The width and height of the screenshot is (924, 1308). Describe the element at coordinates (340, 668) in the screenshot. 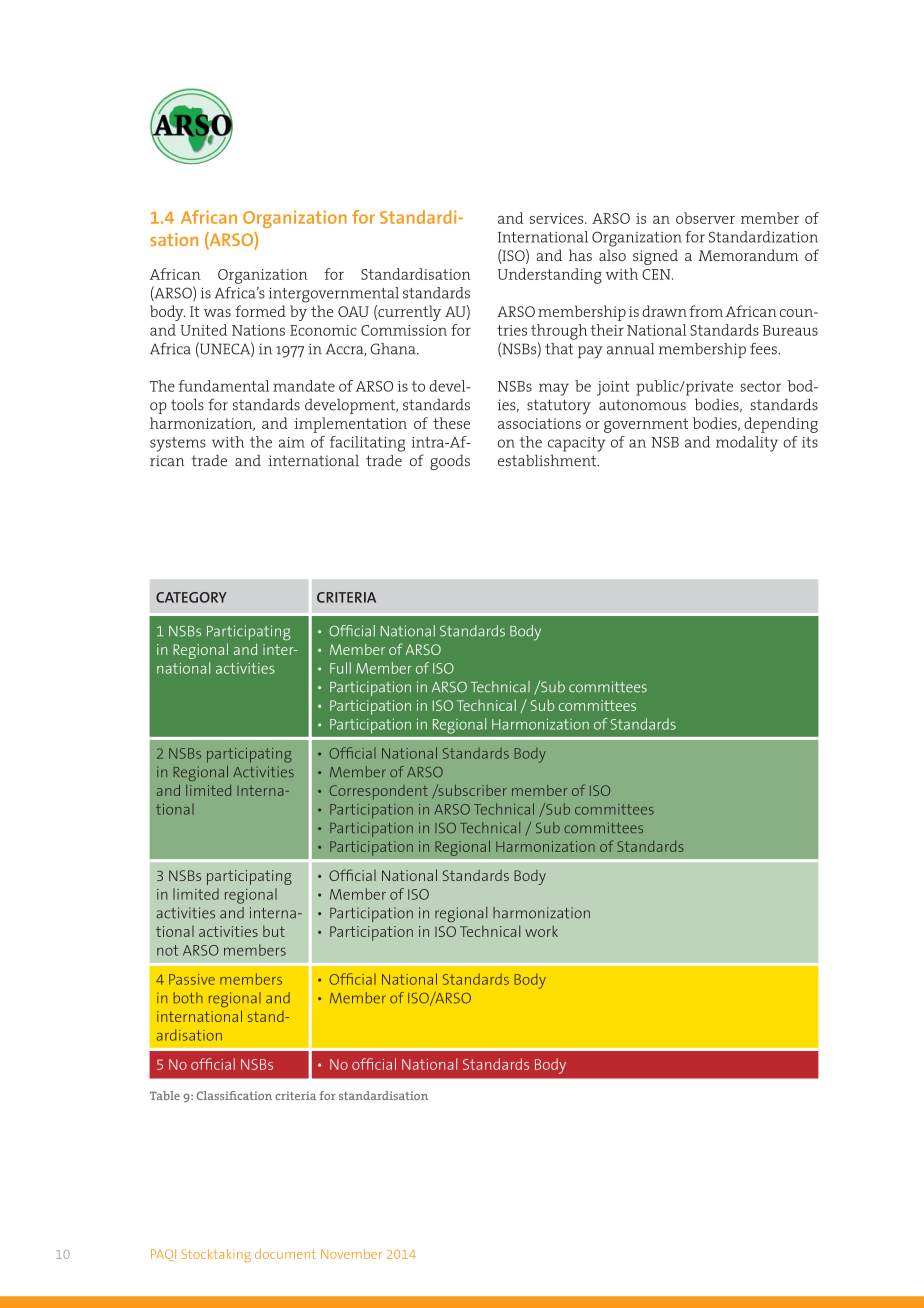

I see `Full` at that location.
